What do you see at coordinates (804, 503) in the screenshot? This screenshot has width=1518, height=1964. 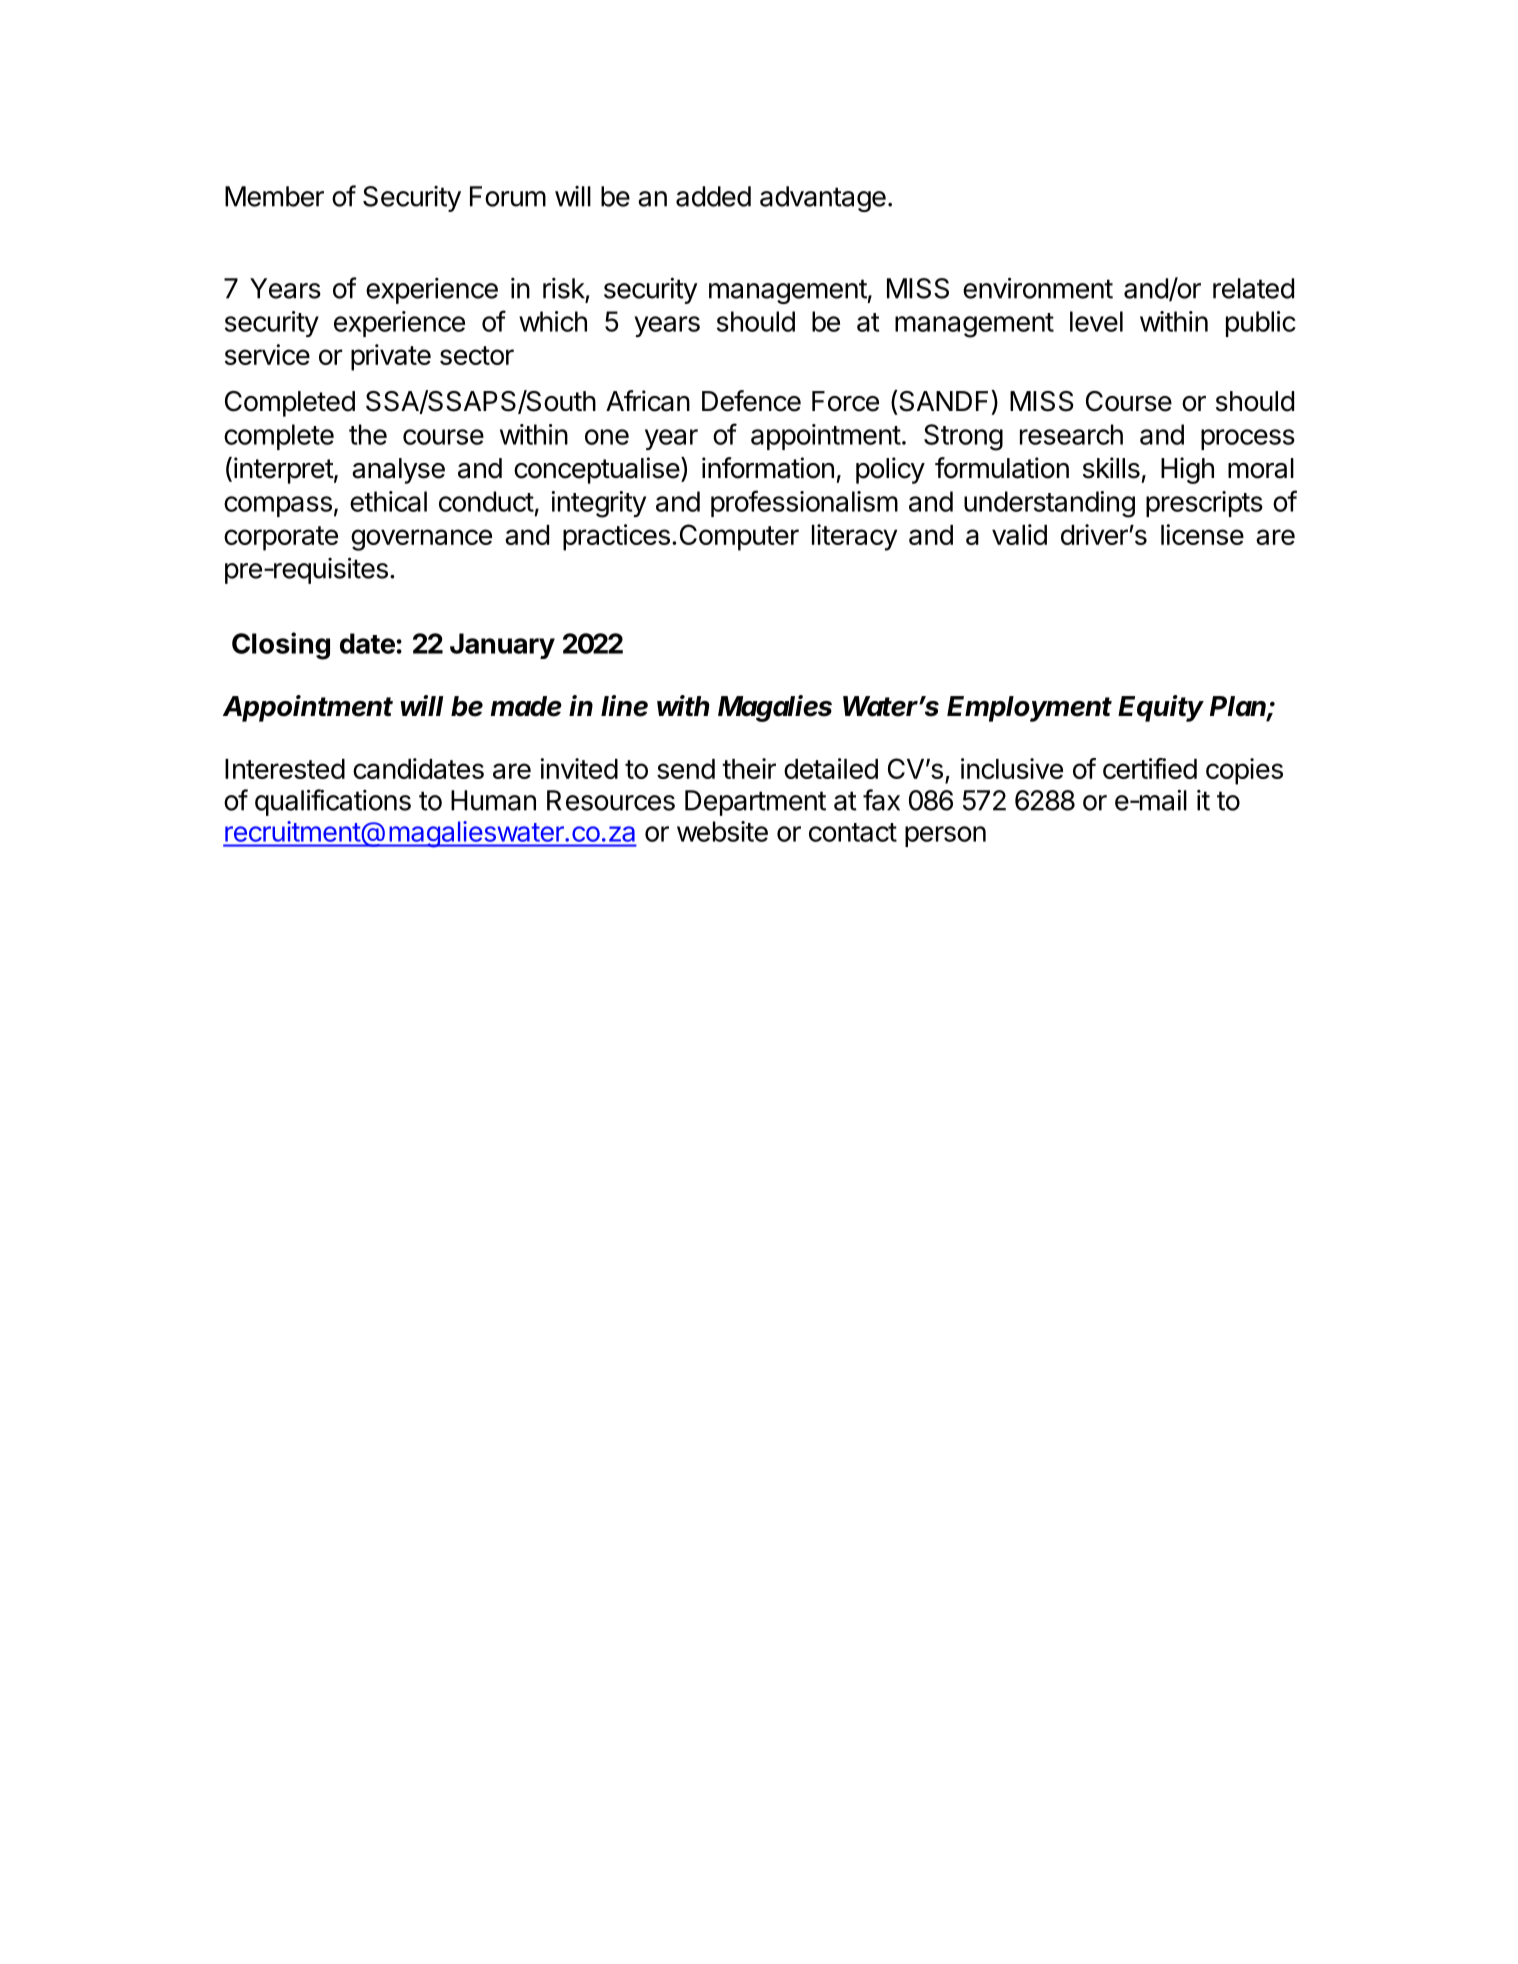 I see `professionalism` at bounding box center [804, 503].
